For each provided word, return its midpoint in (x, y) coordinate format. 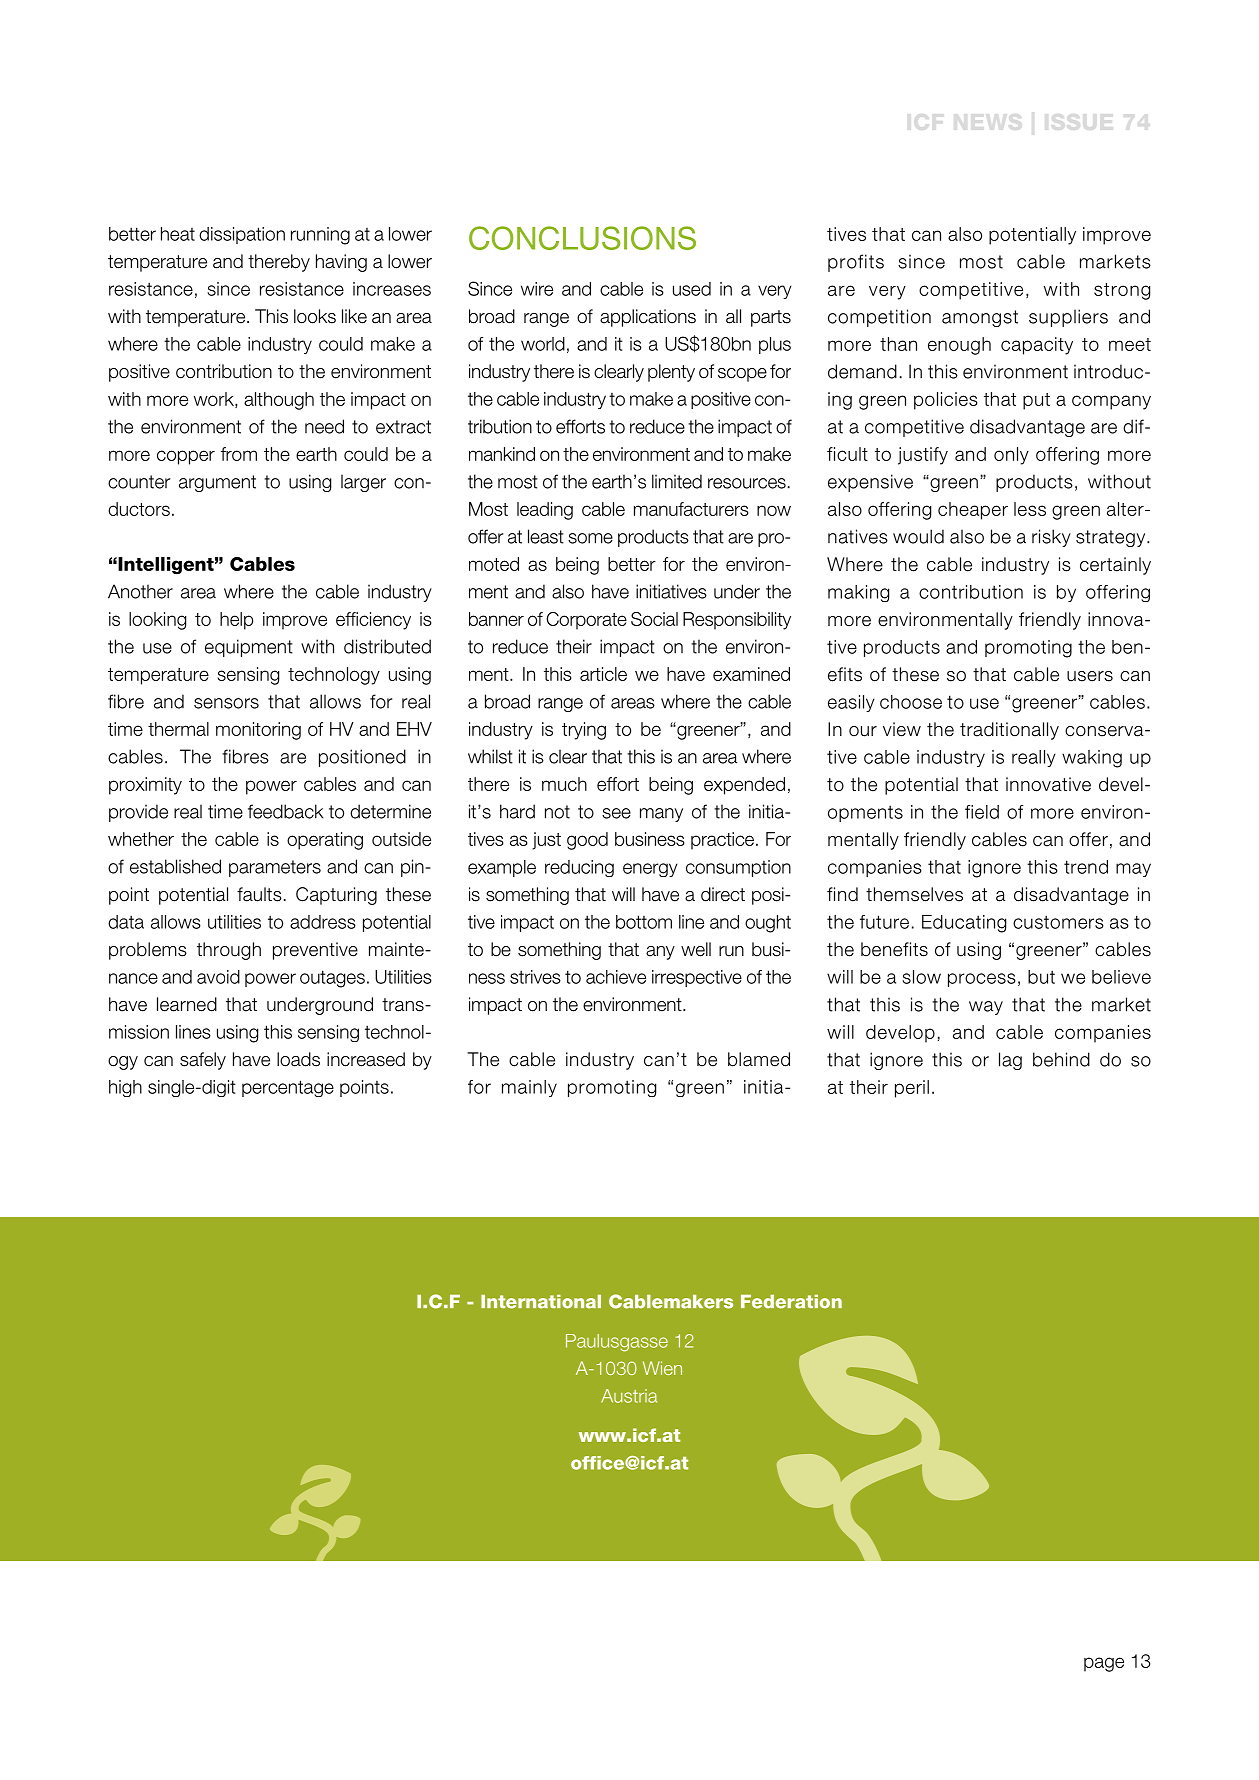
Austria (629, 1396)
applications (648, 318)
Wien (662, 1368)
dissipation (242, 235)
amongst (980, 318)
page (1104, 1664)
